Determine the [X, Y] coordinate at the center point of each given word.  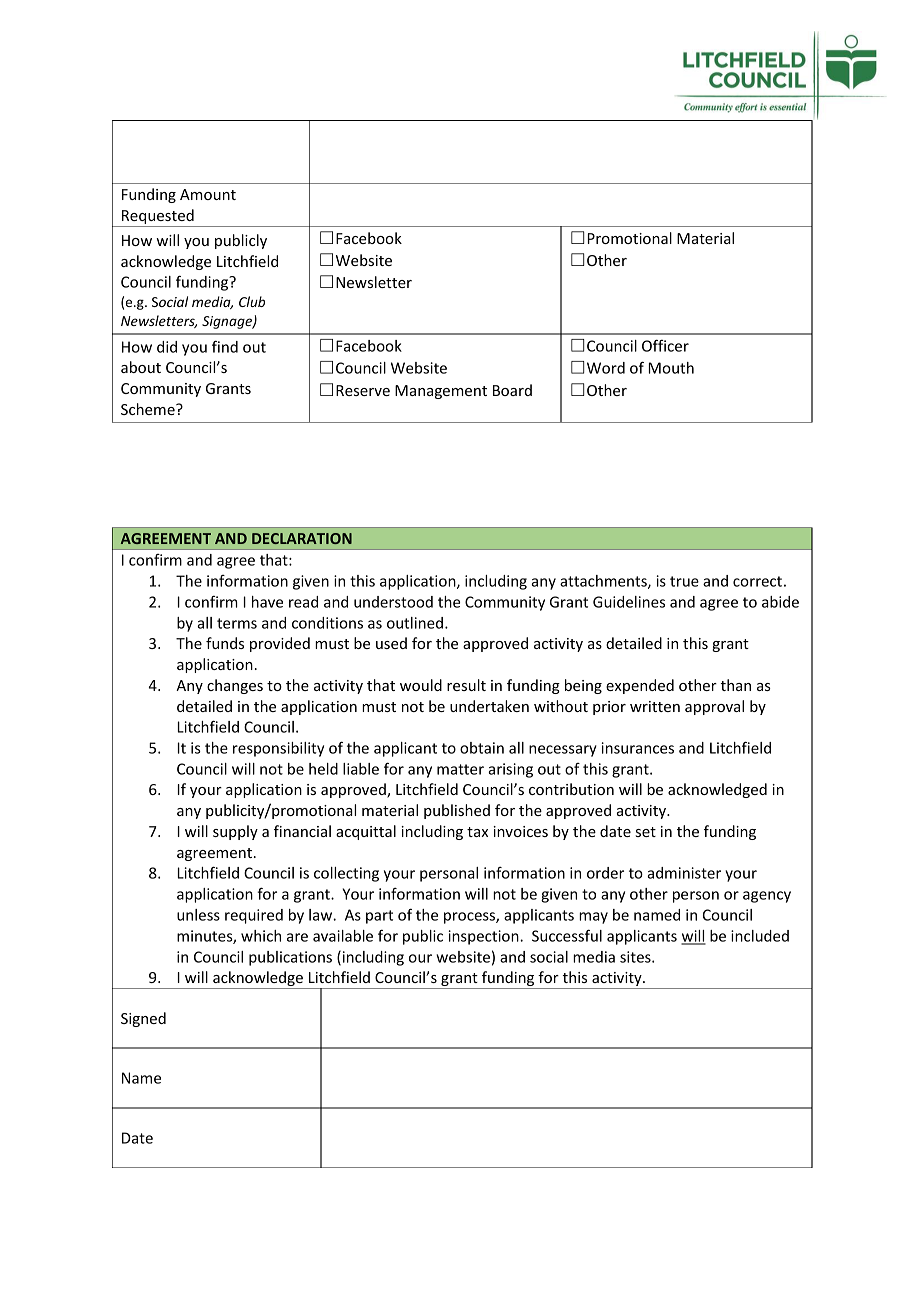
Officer [665, 345]
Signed [143, 1019]
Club [252, 301]
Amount [208, 194]
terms [237, 623]
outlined [415, 623]
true [684, 581]
